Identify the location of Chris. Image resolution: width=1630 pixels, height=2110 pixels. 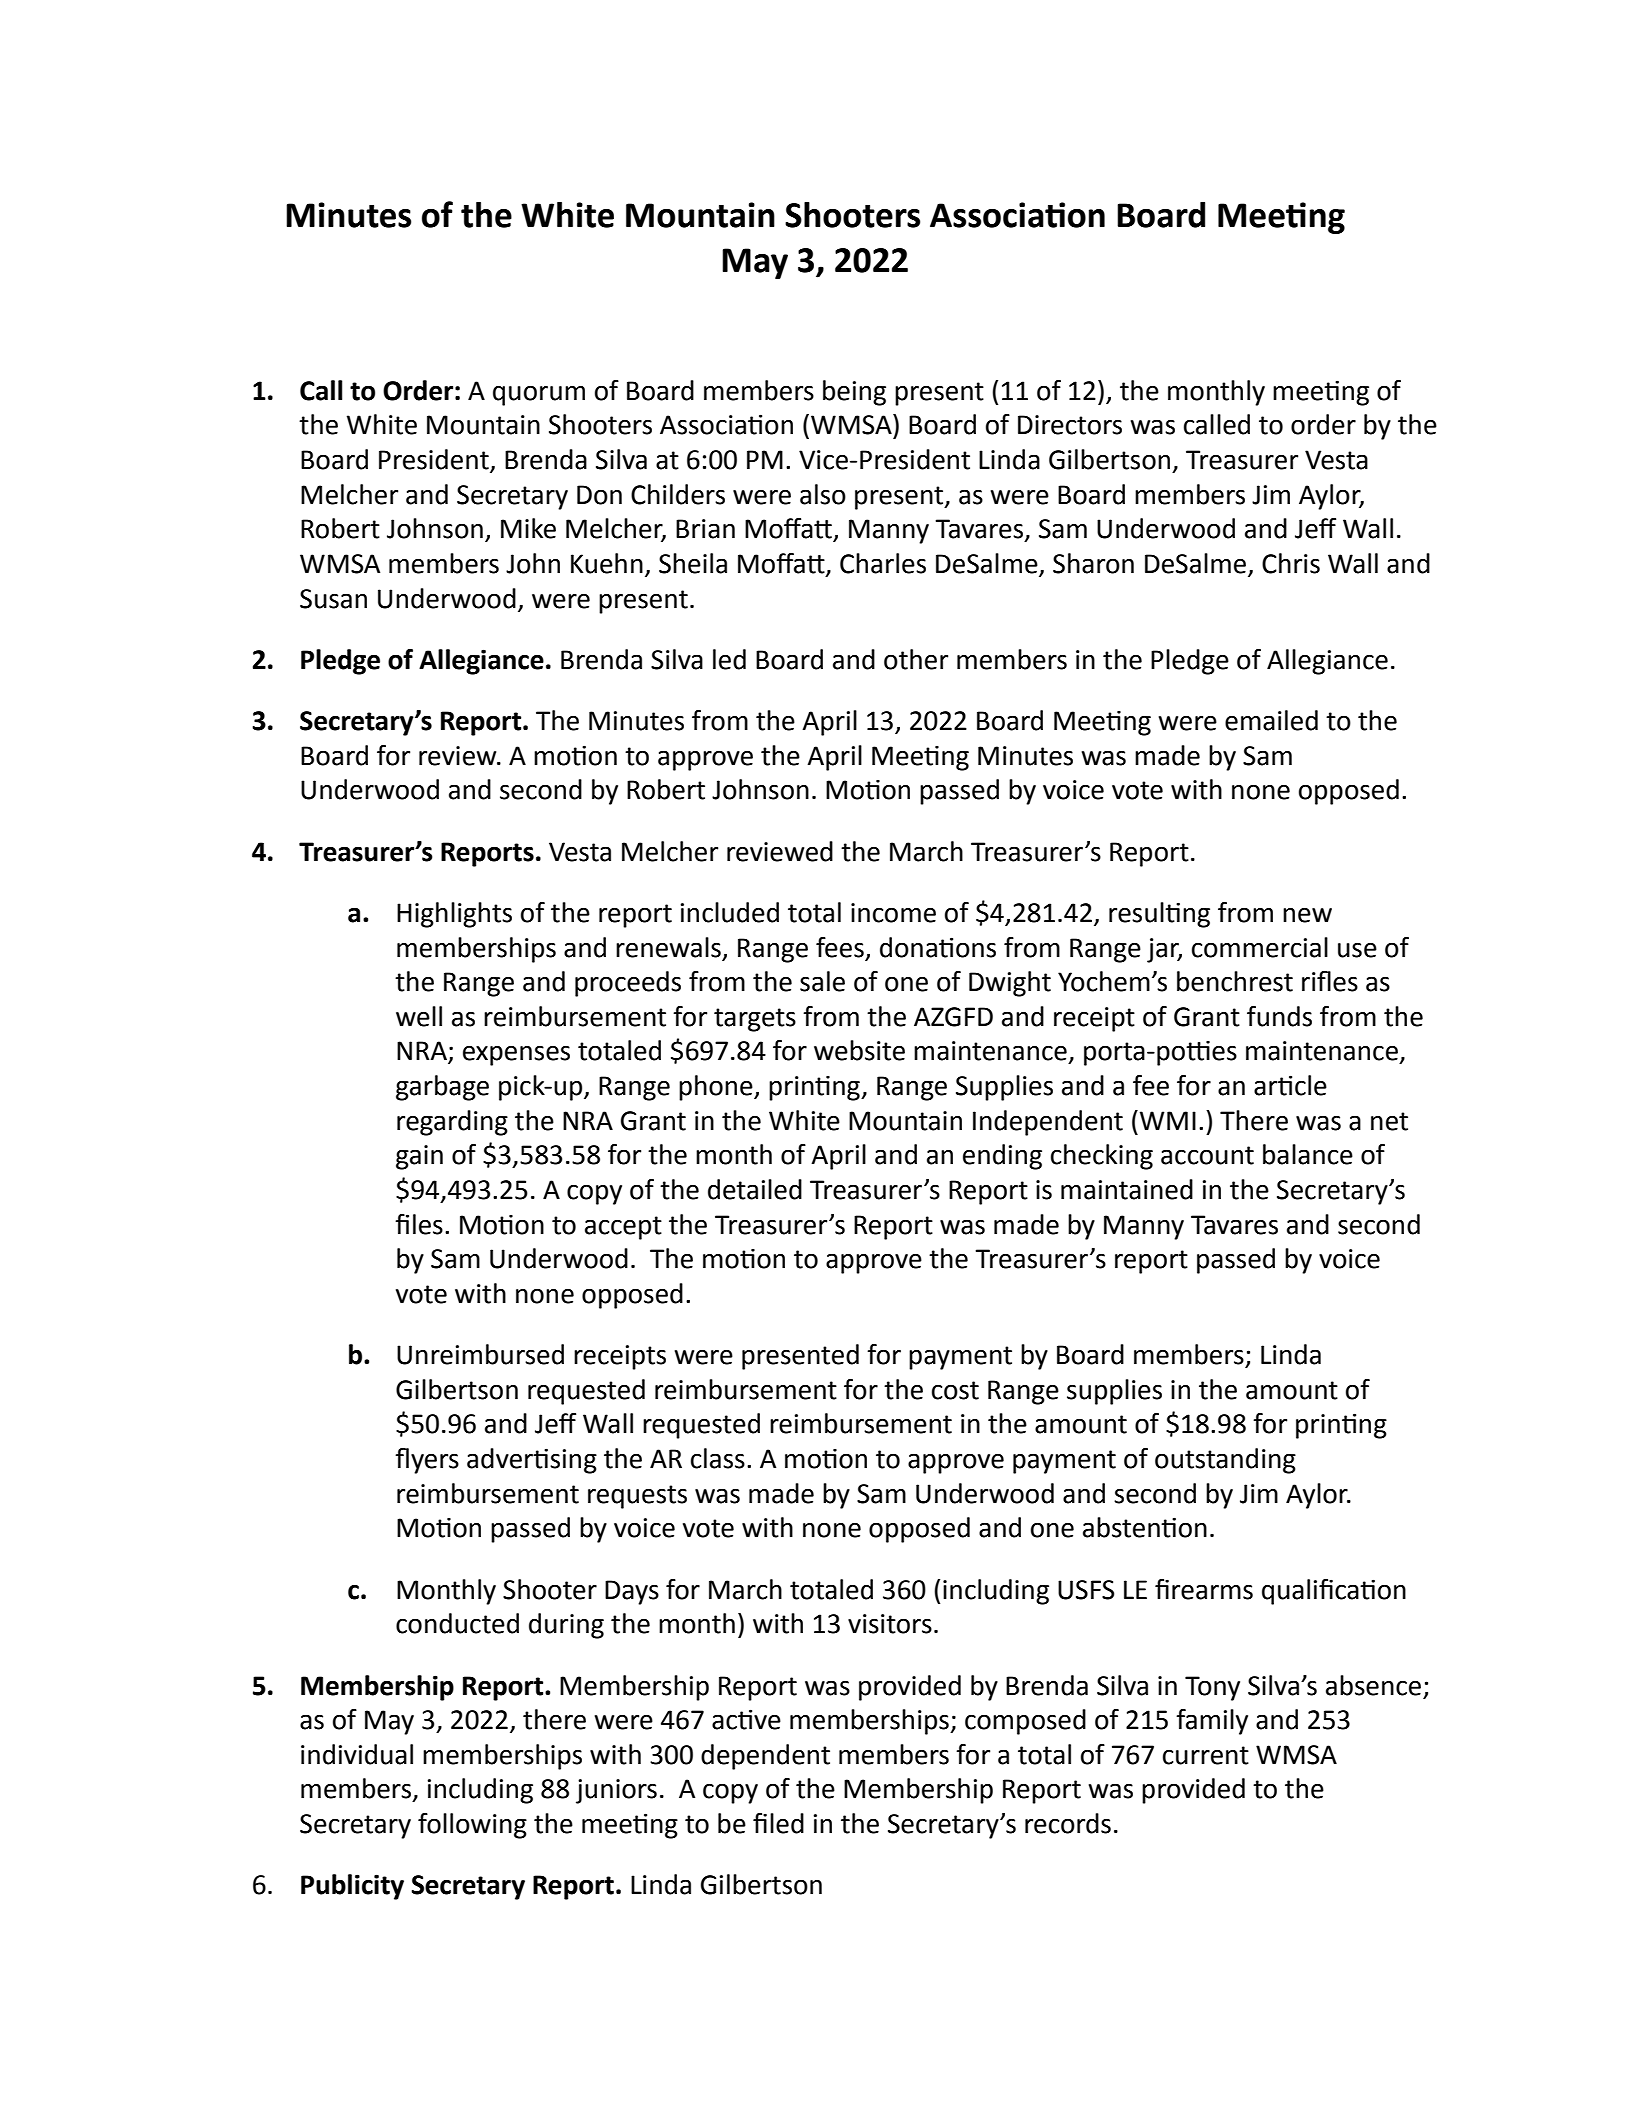
(1291, 563).
